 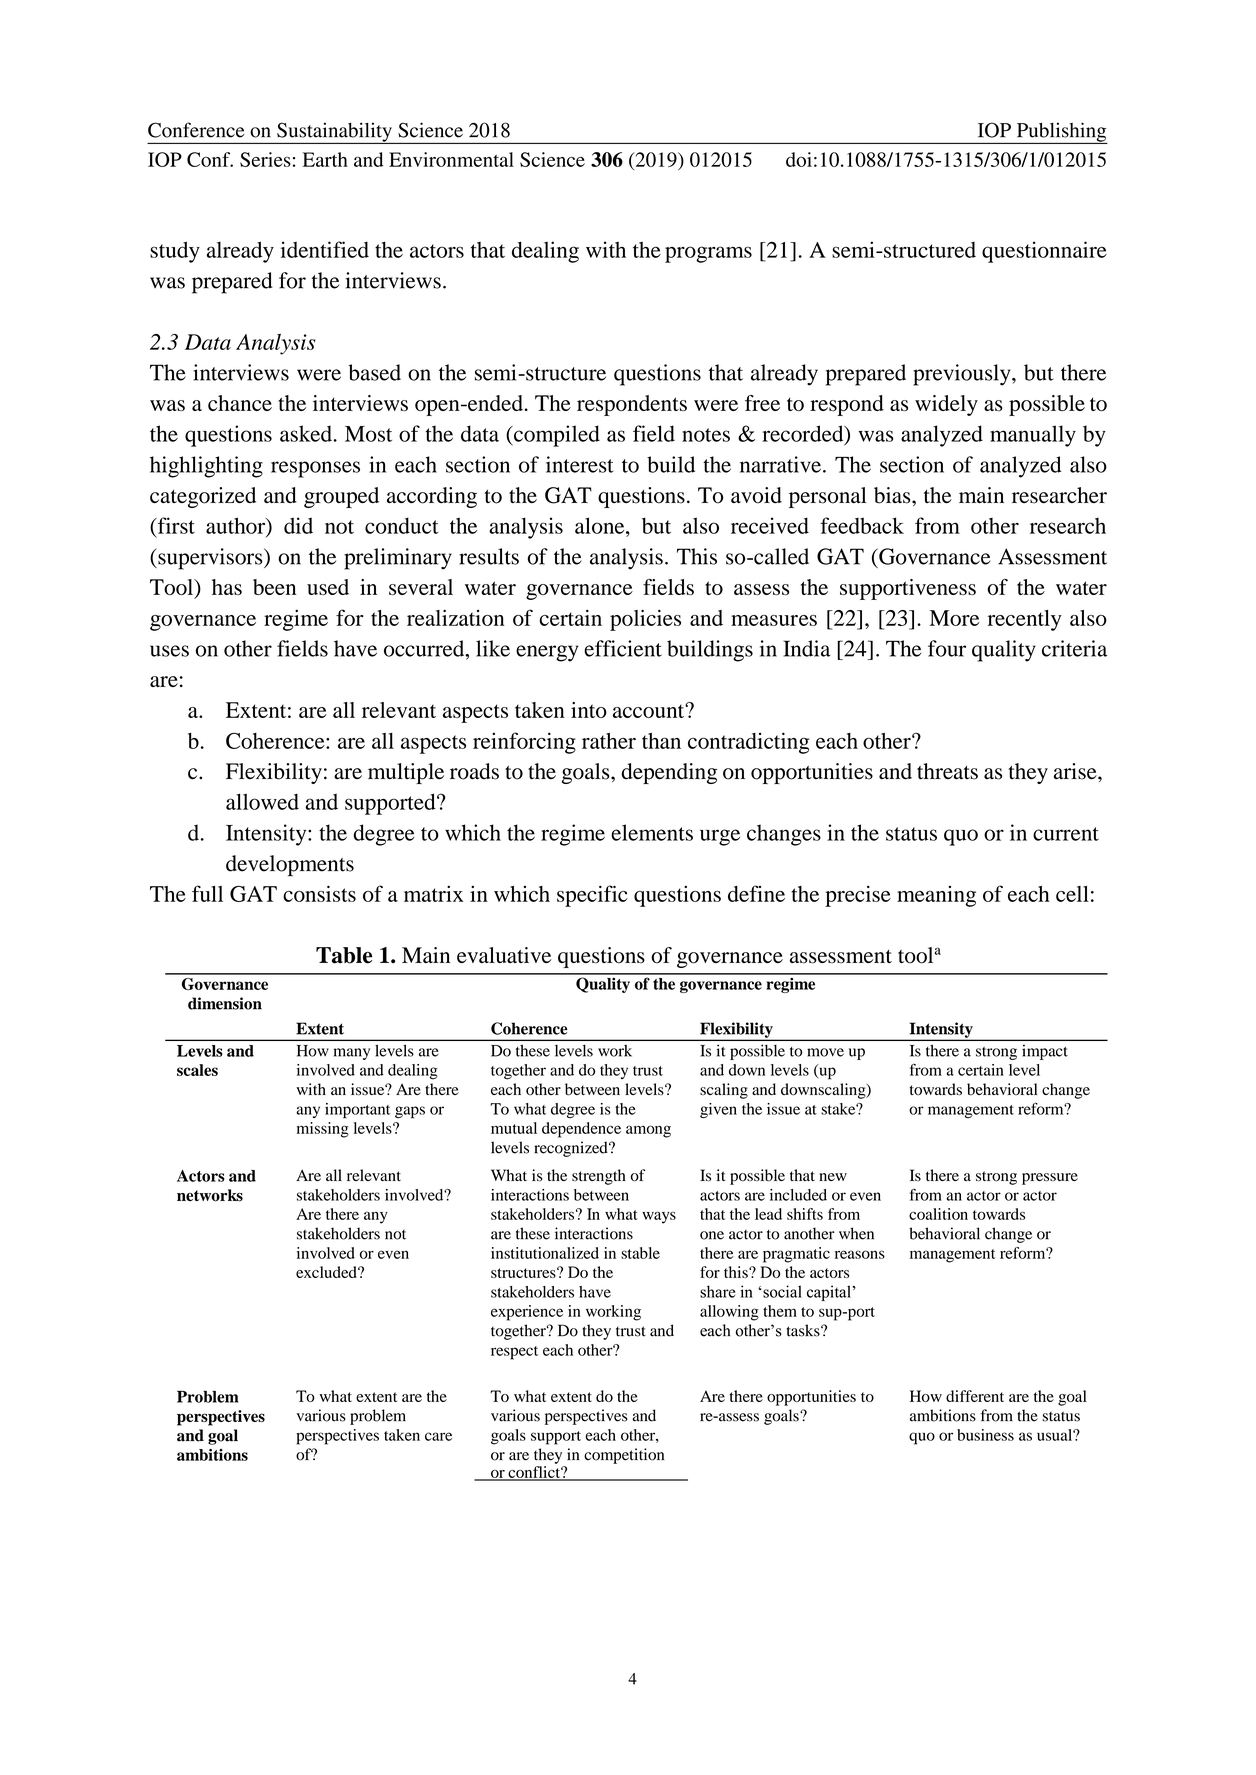 What do you see at coordinates (648, 1131) in the document?
I see `among` at bounding box center [648, 1131].
